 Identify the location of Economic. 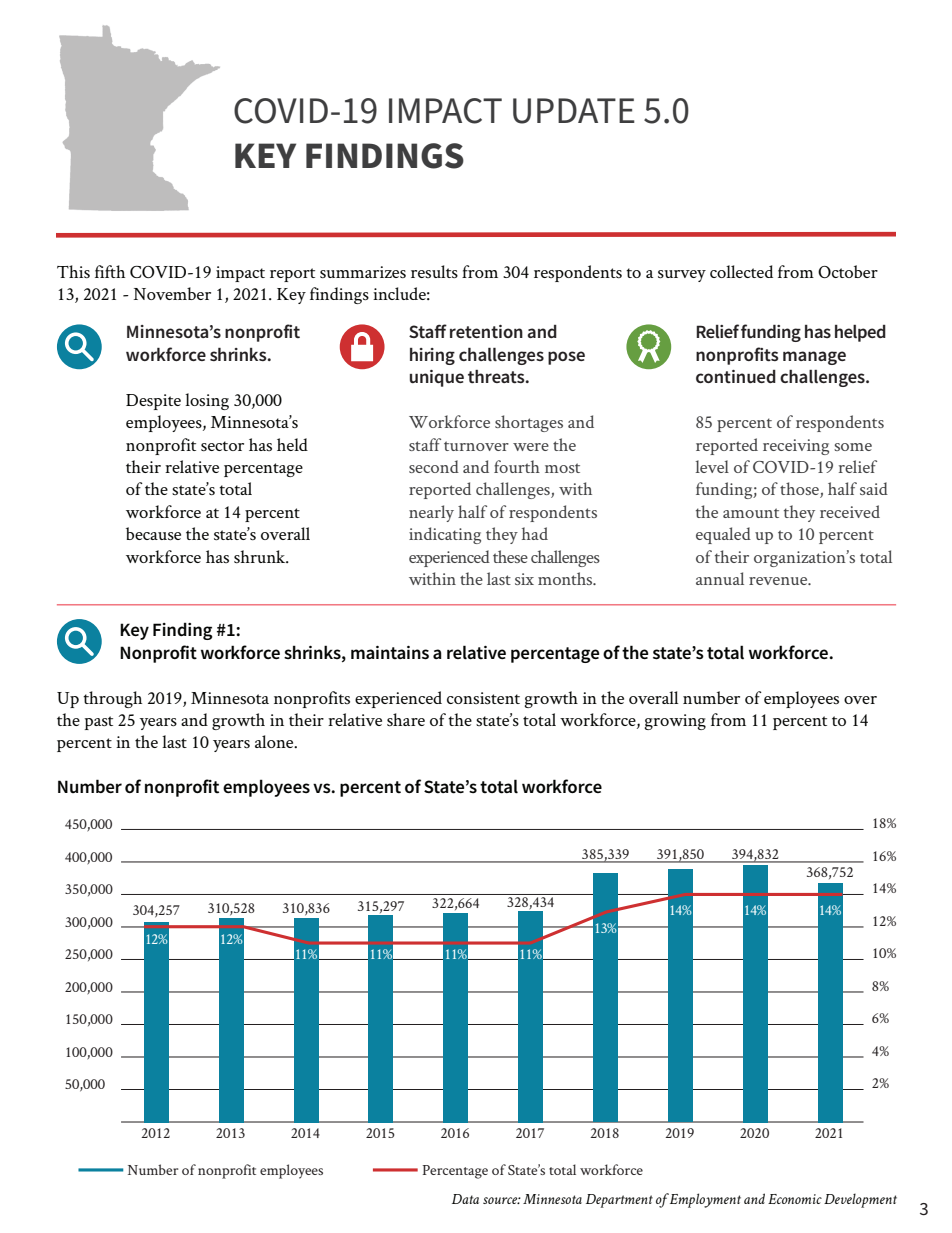
(795, 1199).
